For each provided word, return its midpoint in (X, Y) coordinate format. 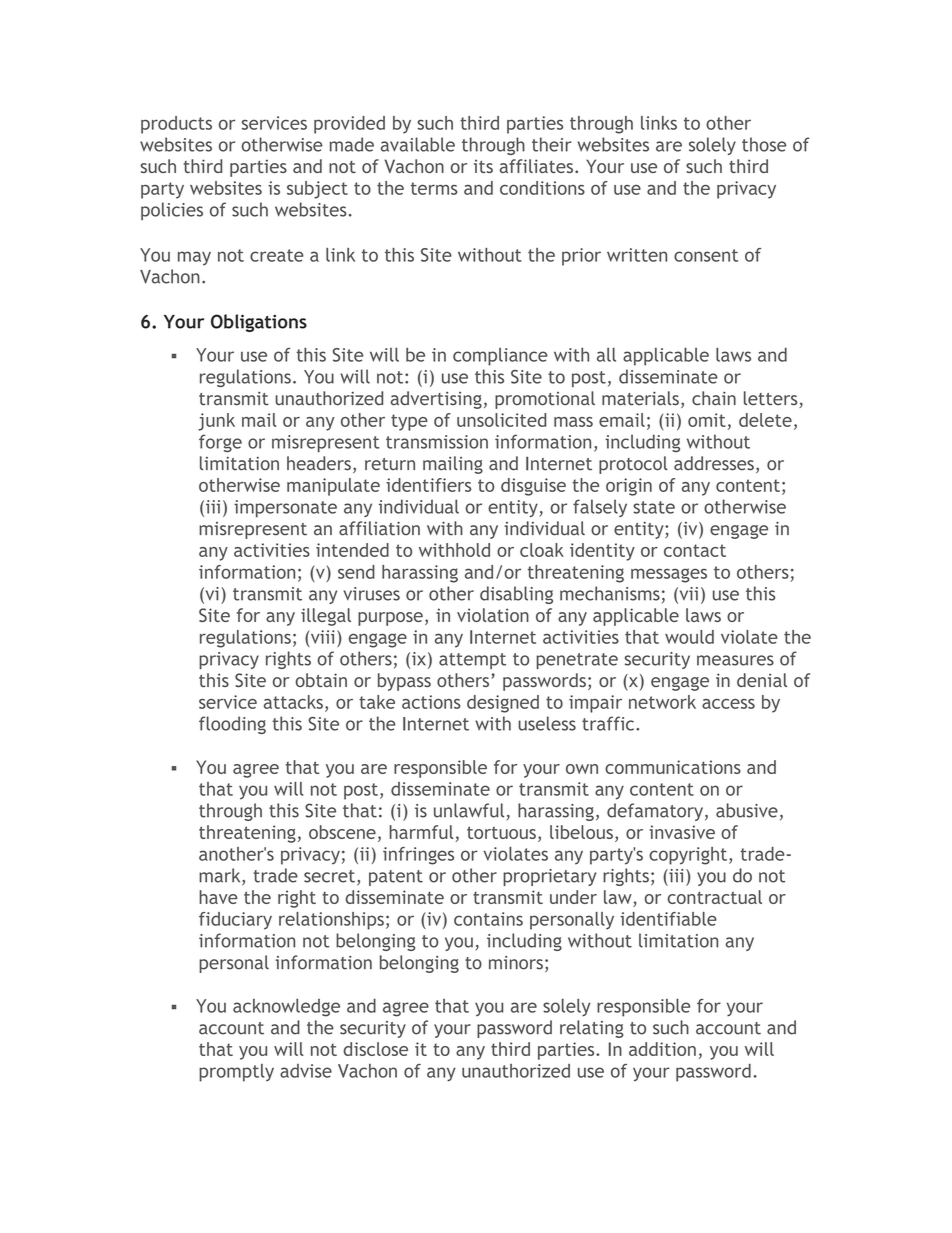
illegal (326, 617)
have (218, 897)
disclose (375, 1049)
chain (714, 398)
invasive (682, 832)
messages (669, 575)
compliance (500, 357)
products (176, 125)
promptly (236, 1073)
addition (662, 1049)
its (483, 166)
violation (493, 615)
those (764, 144)
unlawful (469, 810)
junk (216, 422)
